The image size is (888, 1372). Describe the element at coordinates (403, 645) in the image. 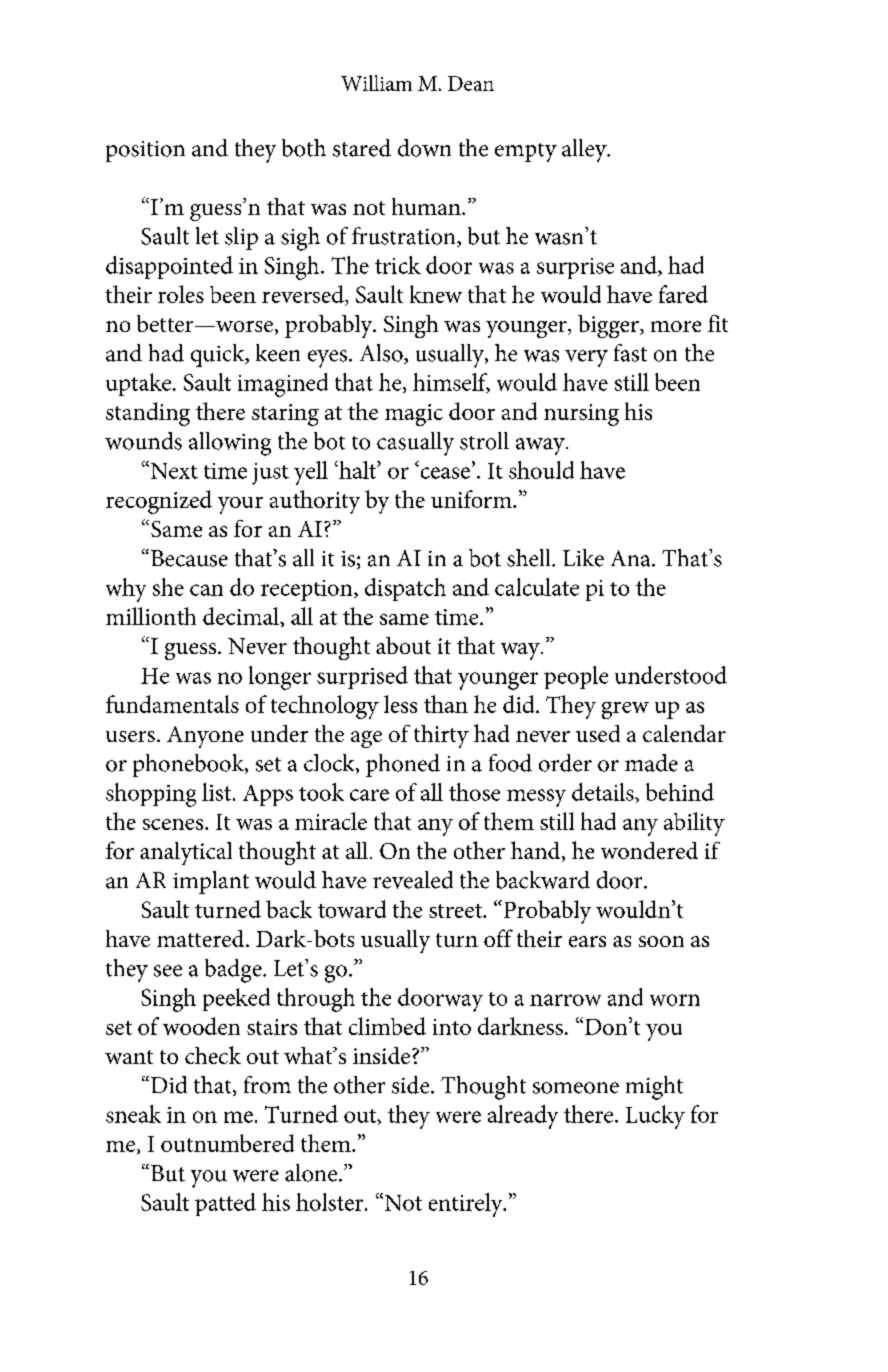

I see `about` at that location.
